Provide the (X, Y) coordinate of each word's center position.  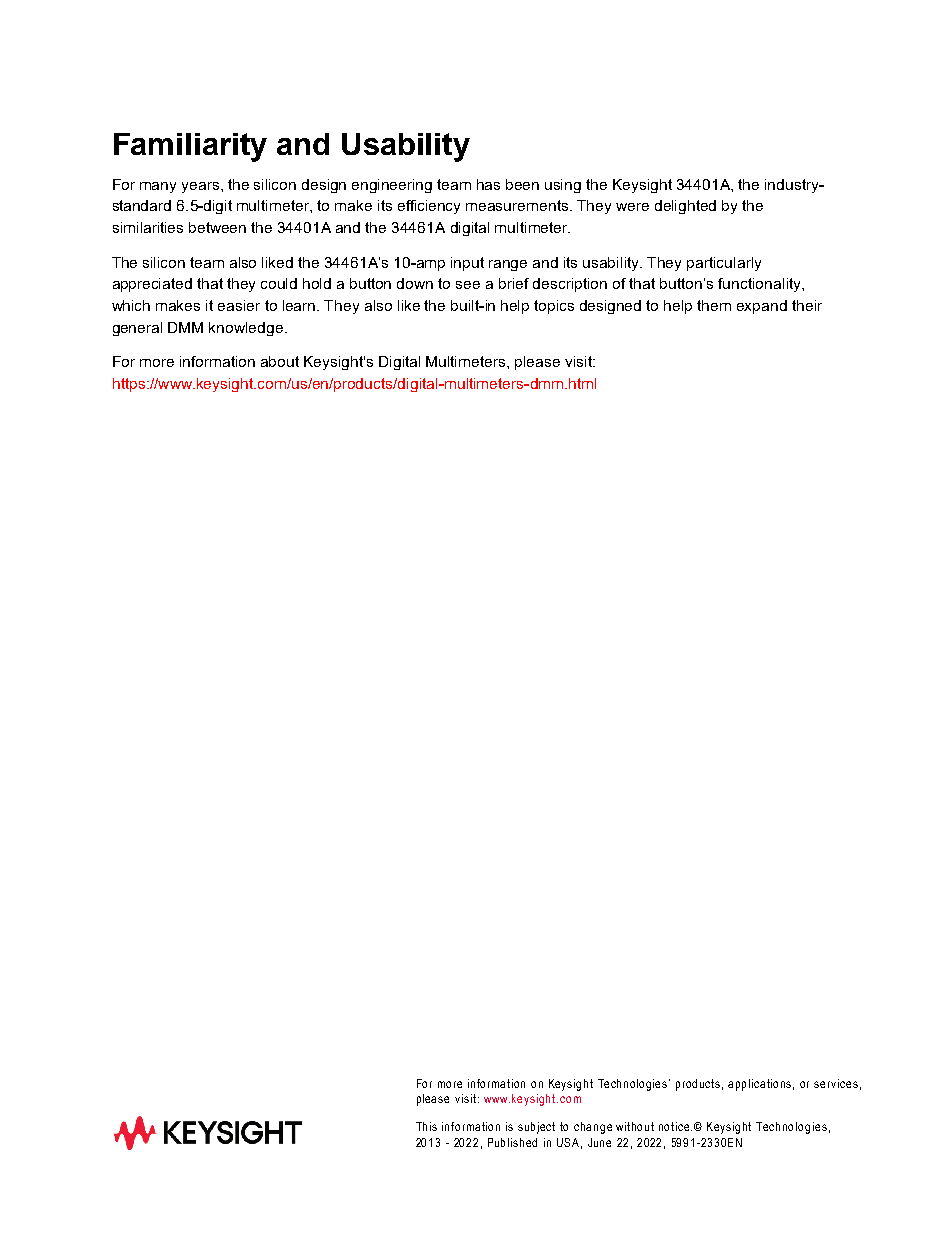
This (426, 1126)
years (202, 187)
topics (554, 307)
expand (762, 307)
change (593, 1128)
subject (536, 1128)
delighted (685, 207)
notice (675, 1126)
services (836, 1083)
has (488, 184)
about (280, 361)
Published (512, 1142)
